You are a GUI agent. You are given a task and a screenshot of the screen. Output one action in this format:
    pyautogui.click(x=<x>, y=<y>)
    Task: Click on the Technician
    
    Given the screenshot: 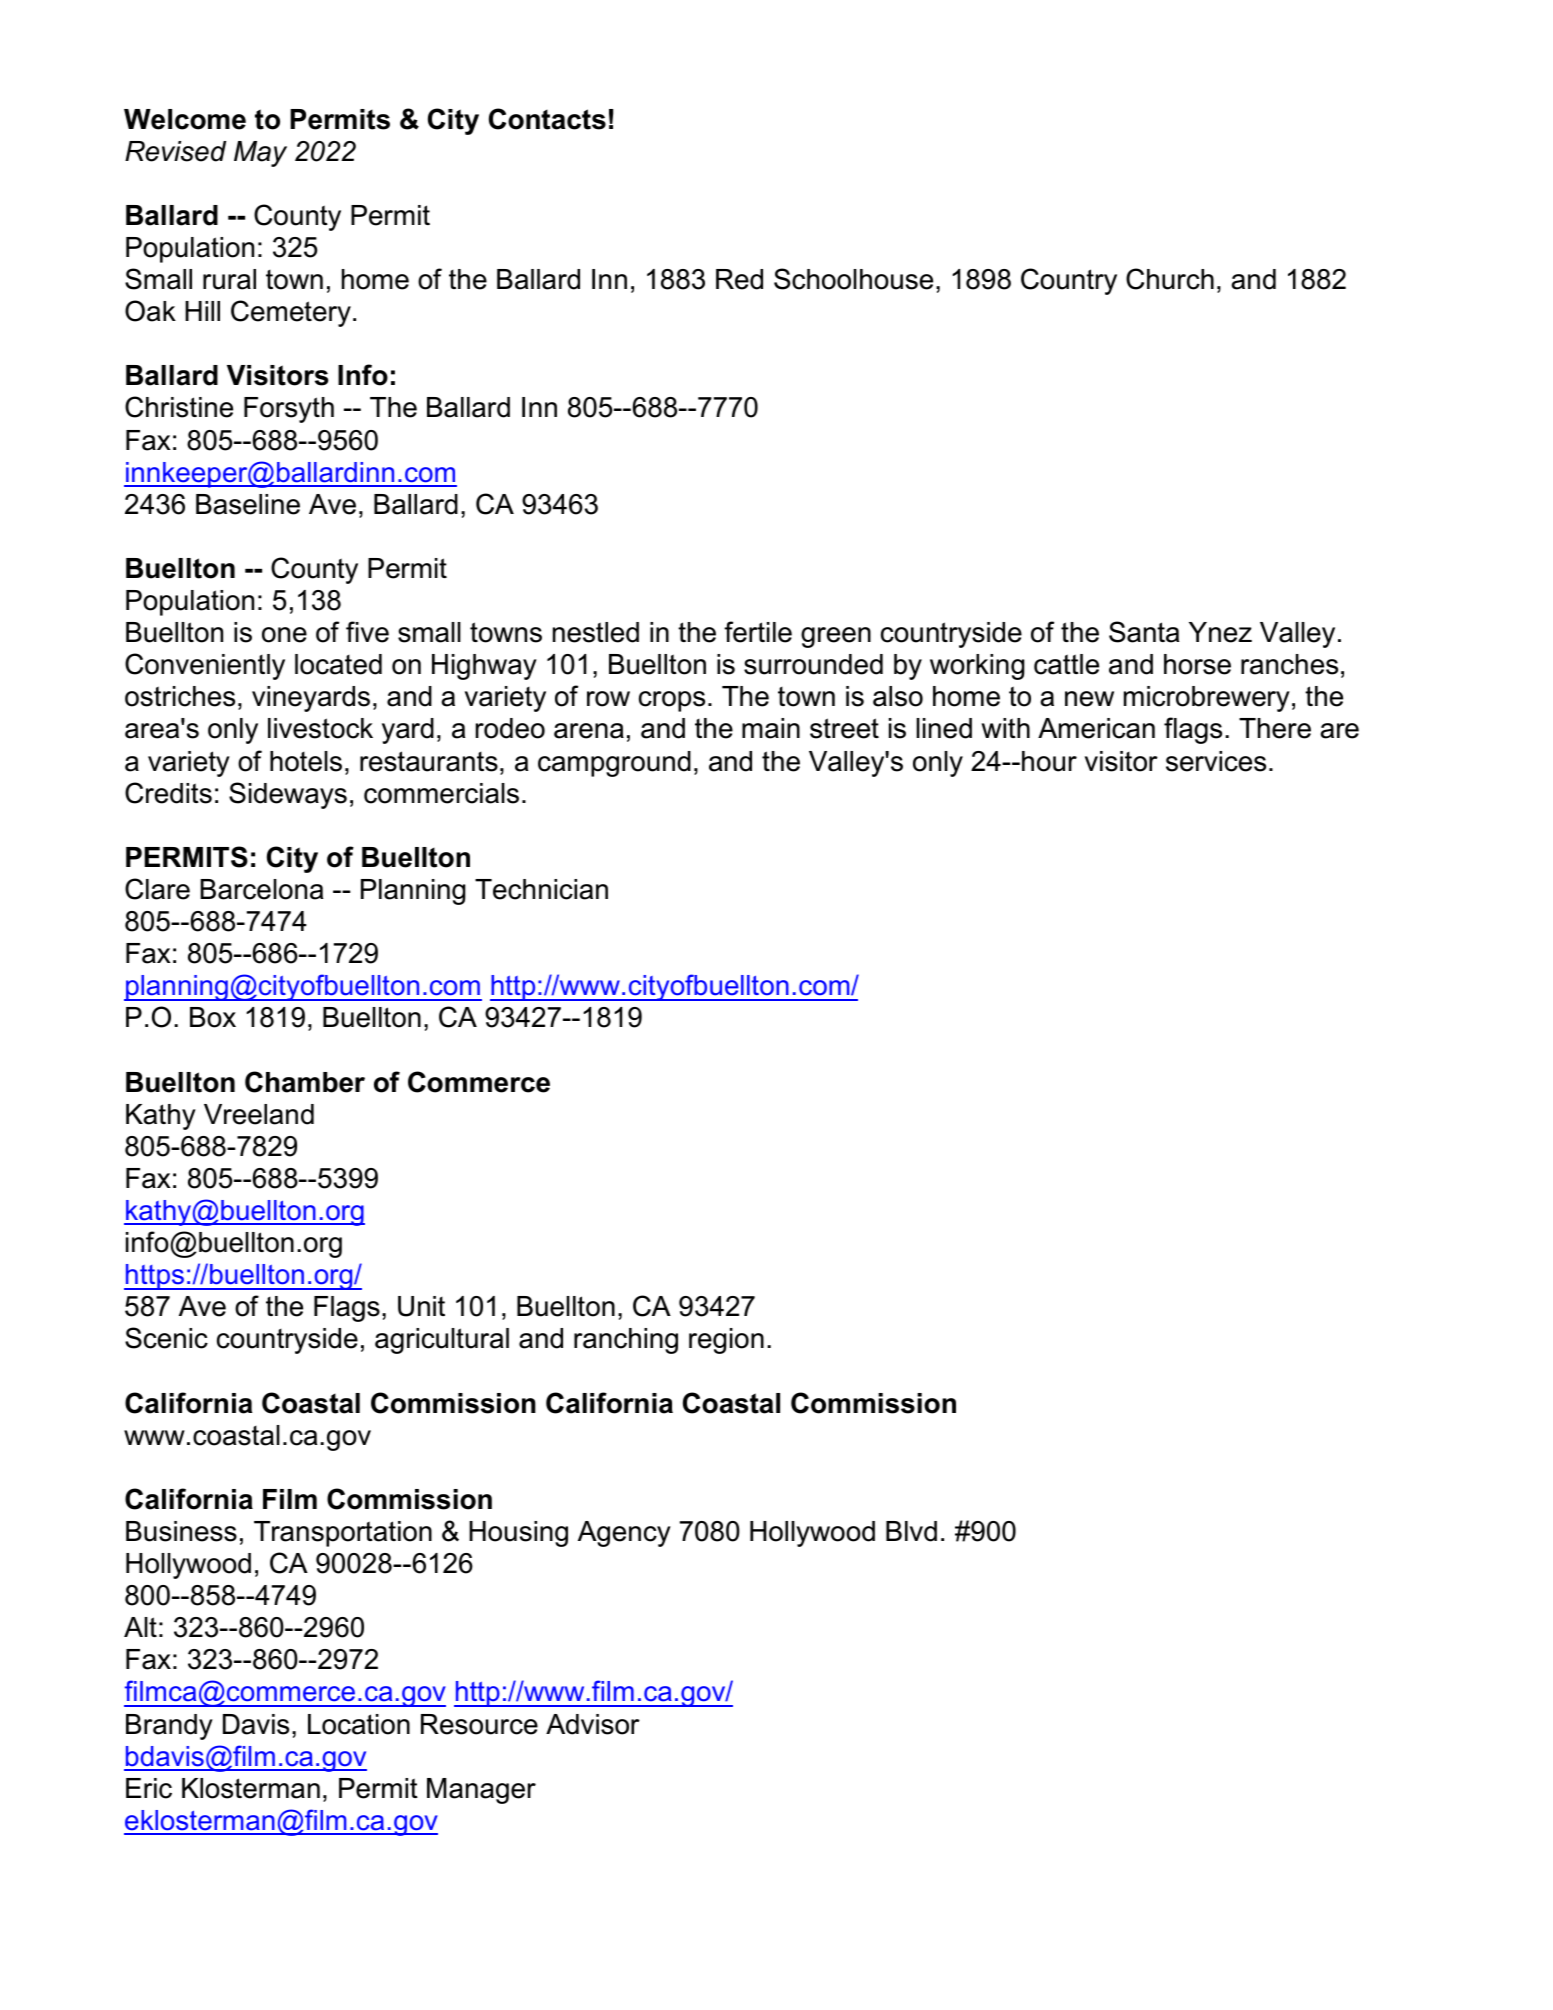 What is the action you would take?
    pyautogui.click(x=541, y=889)
